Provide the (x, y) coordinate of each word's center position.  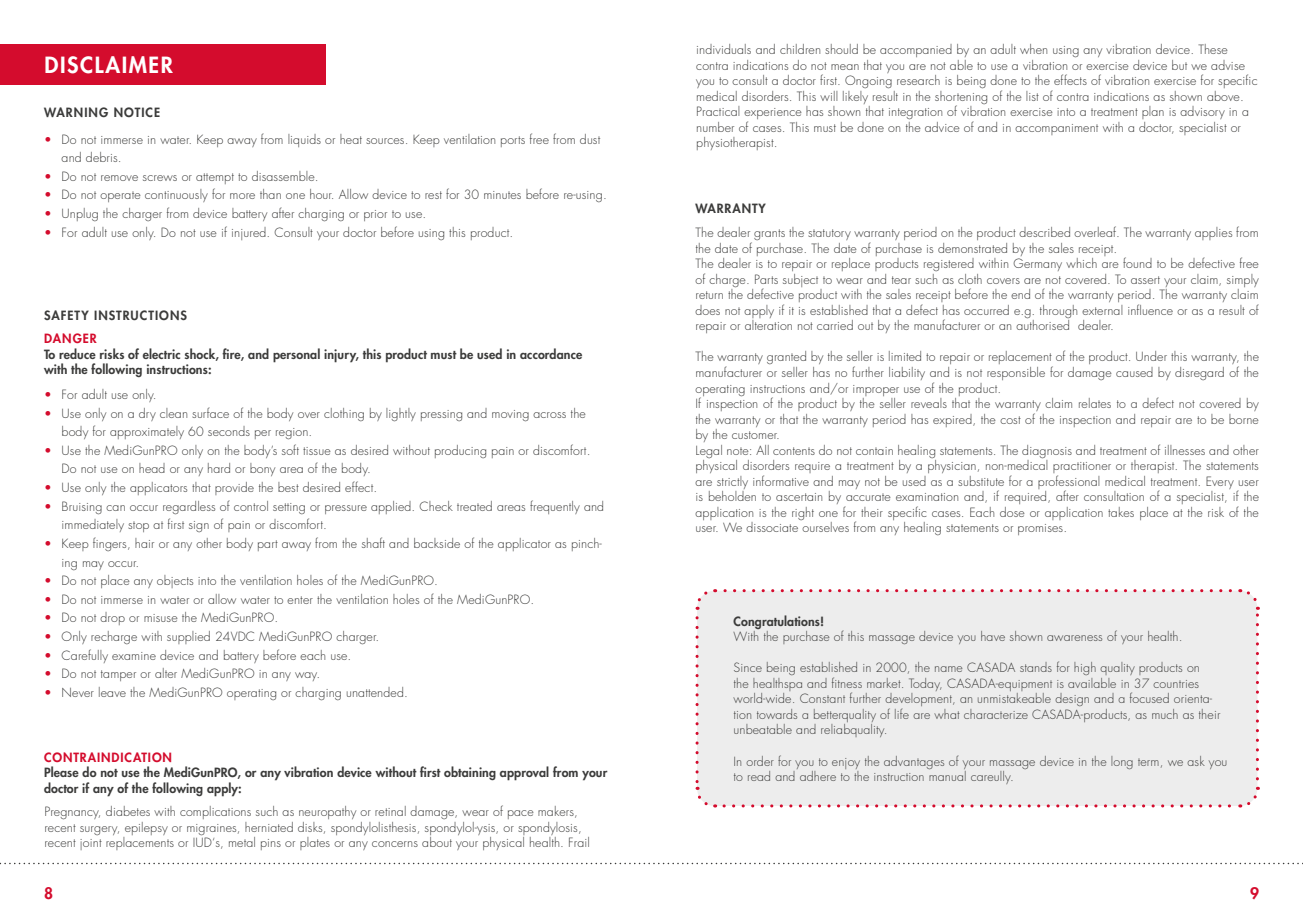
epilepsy (145, 830)
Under (1151, 356)
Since (748, 667)
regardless (189, 507)
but (1179, 65)
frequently (555, 507)
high (1085, 668)
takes (1121, 512)
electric (161, 353)
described (1044, 232)
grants (769, 234)
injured (249, 233)
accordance (551, 353)
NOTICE (137, 112)
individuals (724, 49)
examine (134, 656)
